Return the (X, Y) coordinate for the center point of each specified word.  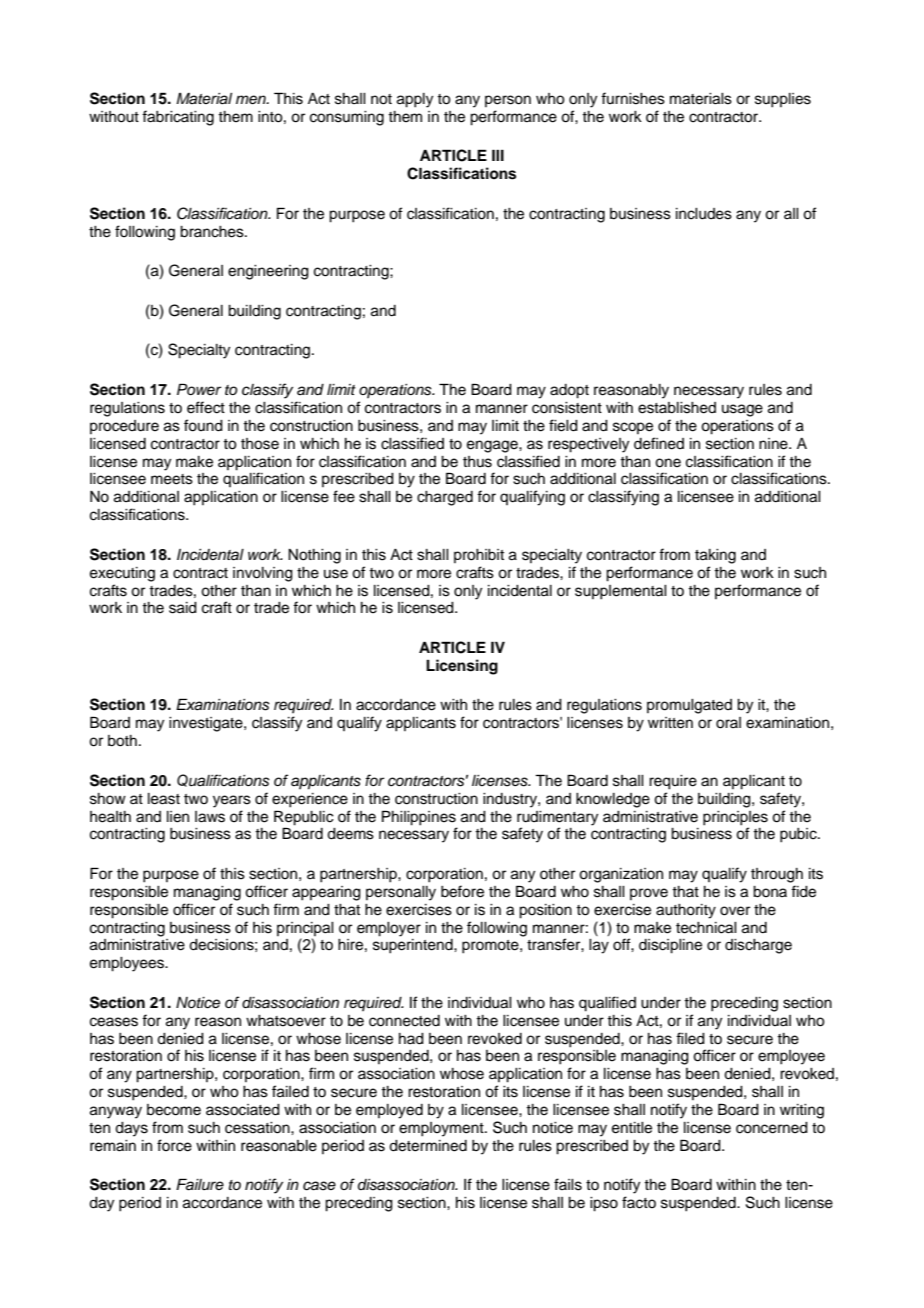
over (735, 911)
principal (305, 929)
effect (206, 407)
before (462, 891)
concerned (772, 1128)
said (183, 608)
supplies (783, 100)
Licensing (462, 667)
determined (428, 1146)
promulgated (689, 706)
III (498, 155)
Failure (200, 1184)
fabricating (178, 118)
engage (493, 446)
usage (742, 410)
